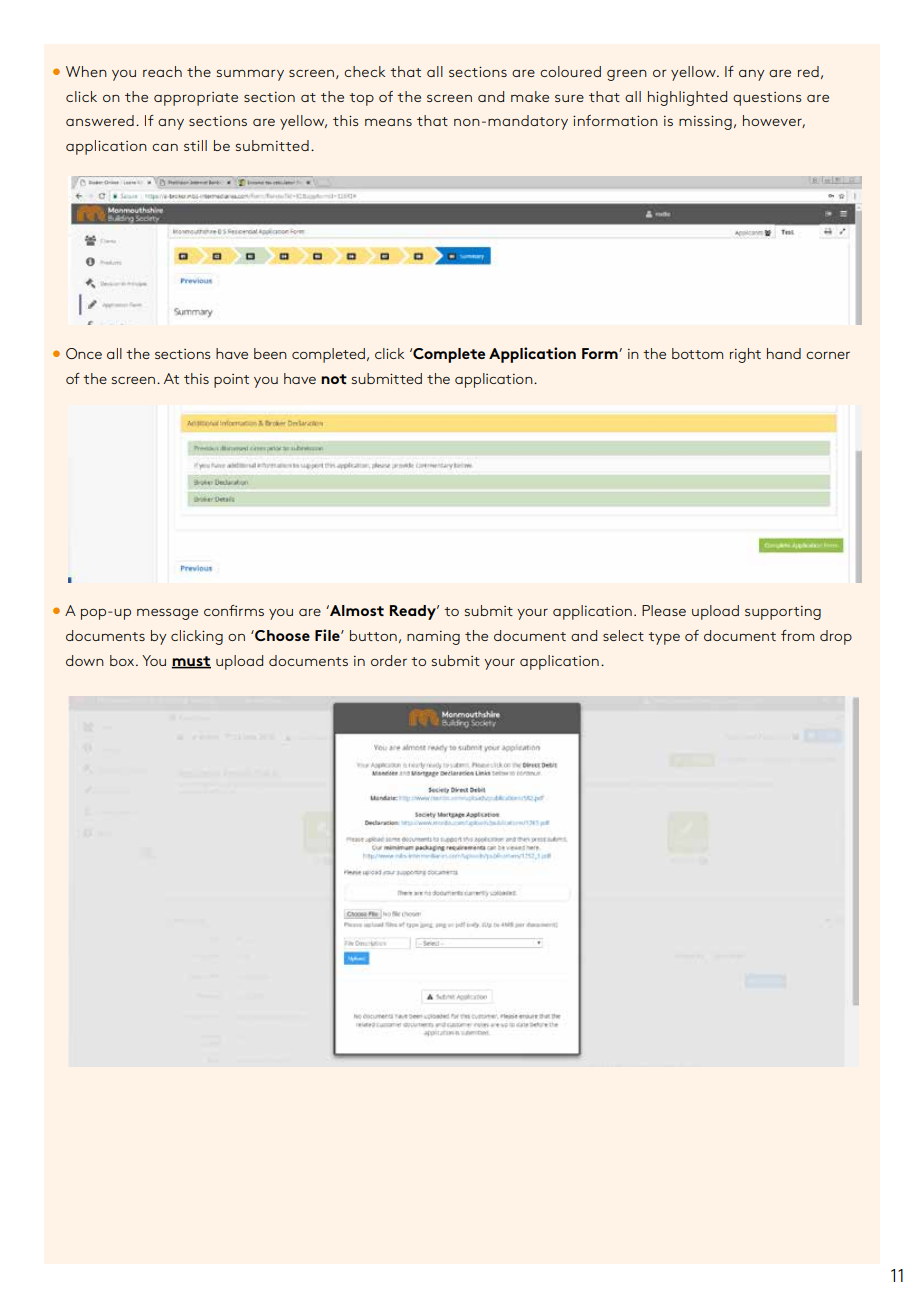 The width and height of the screenshot is (924, 1308). I want to click on point, so click(231, 381).
